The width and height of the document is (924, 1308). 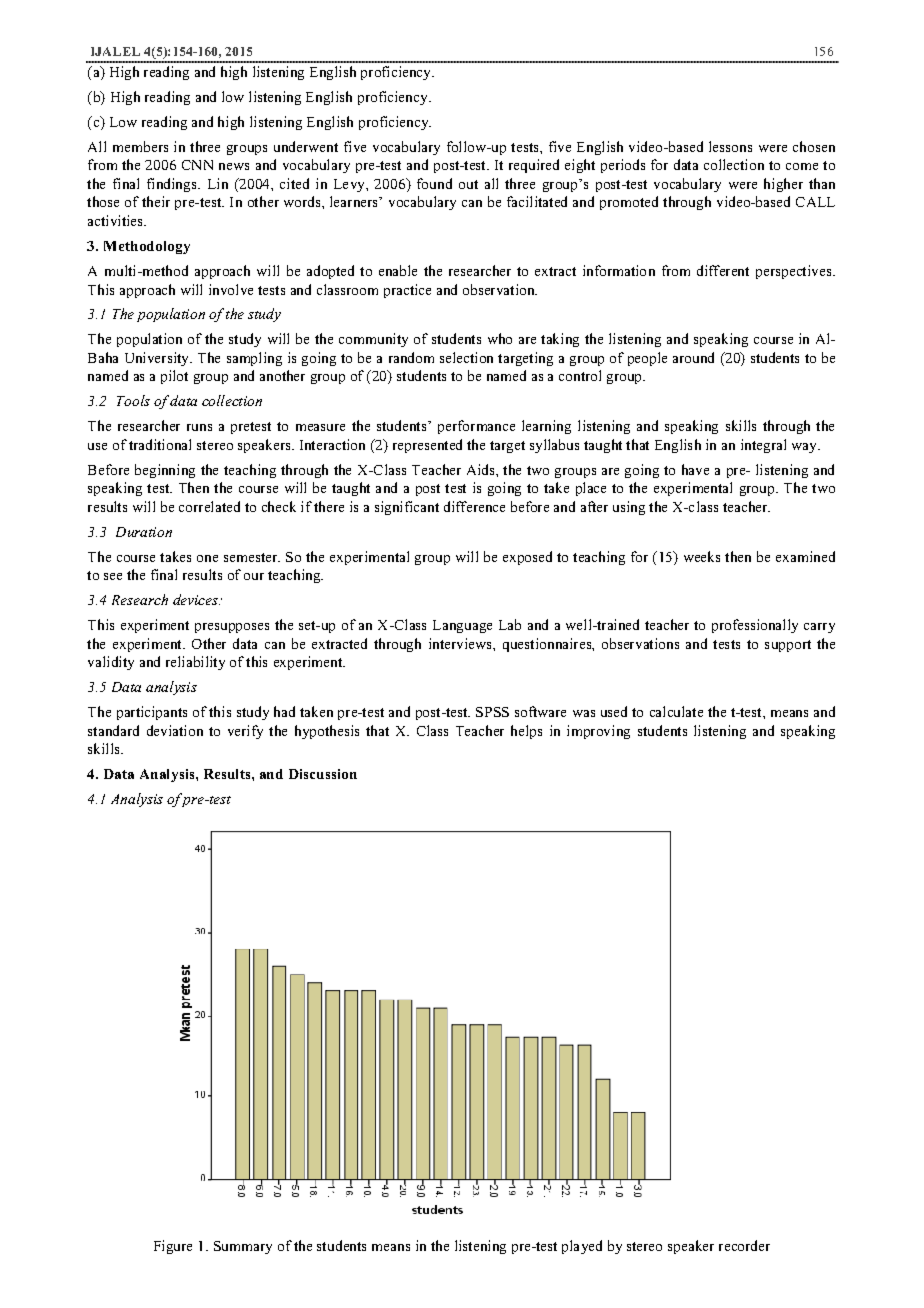 I want to click on Discussion, so click(x=323, y=774).
